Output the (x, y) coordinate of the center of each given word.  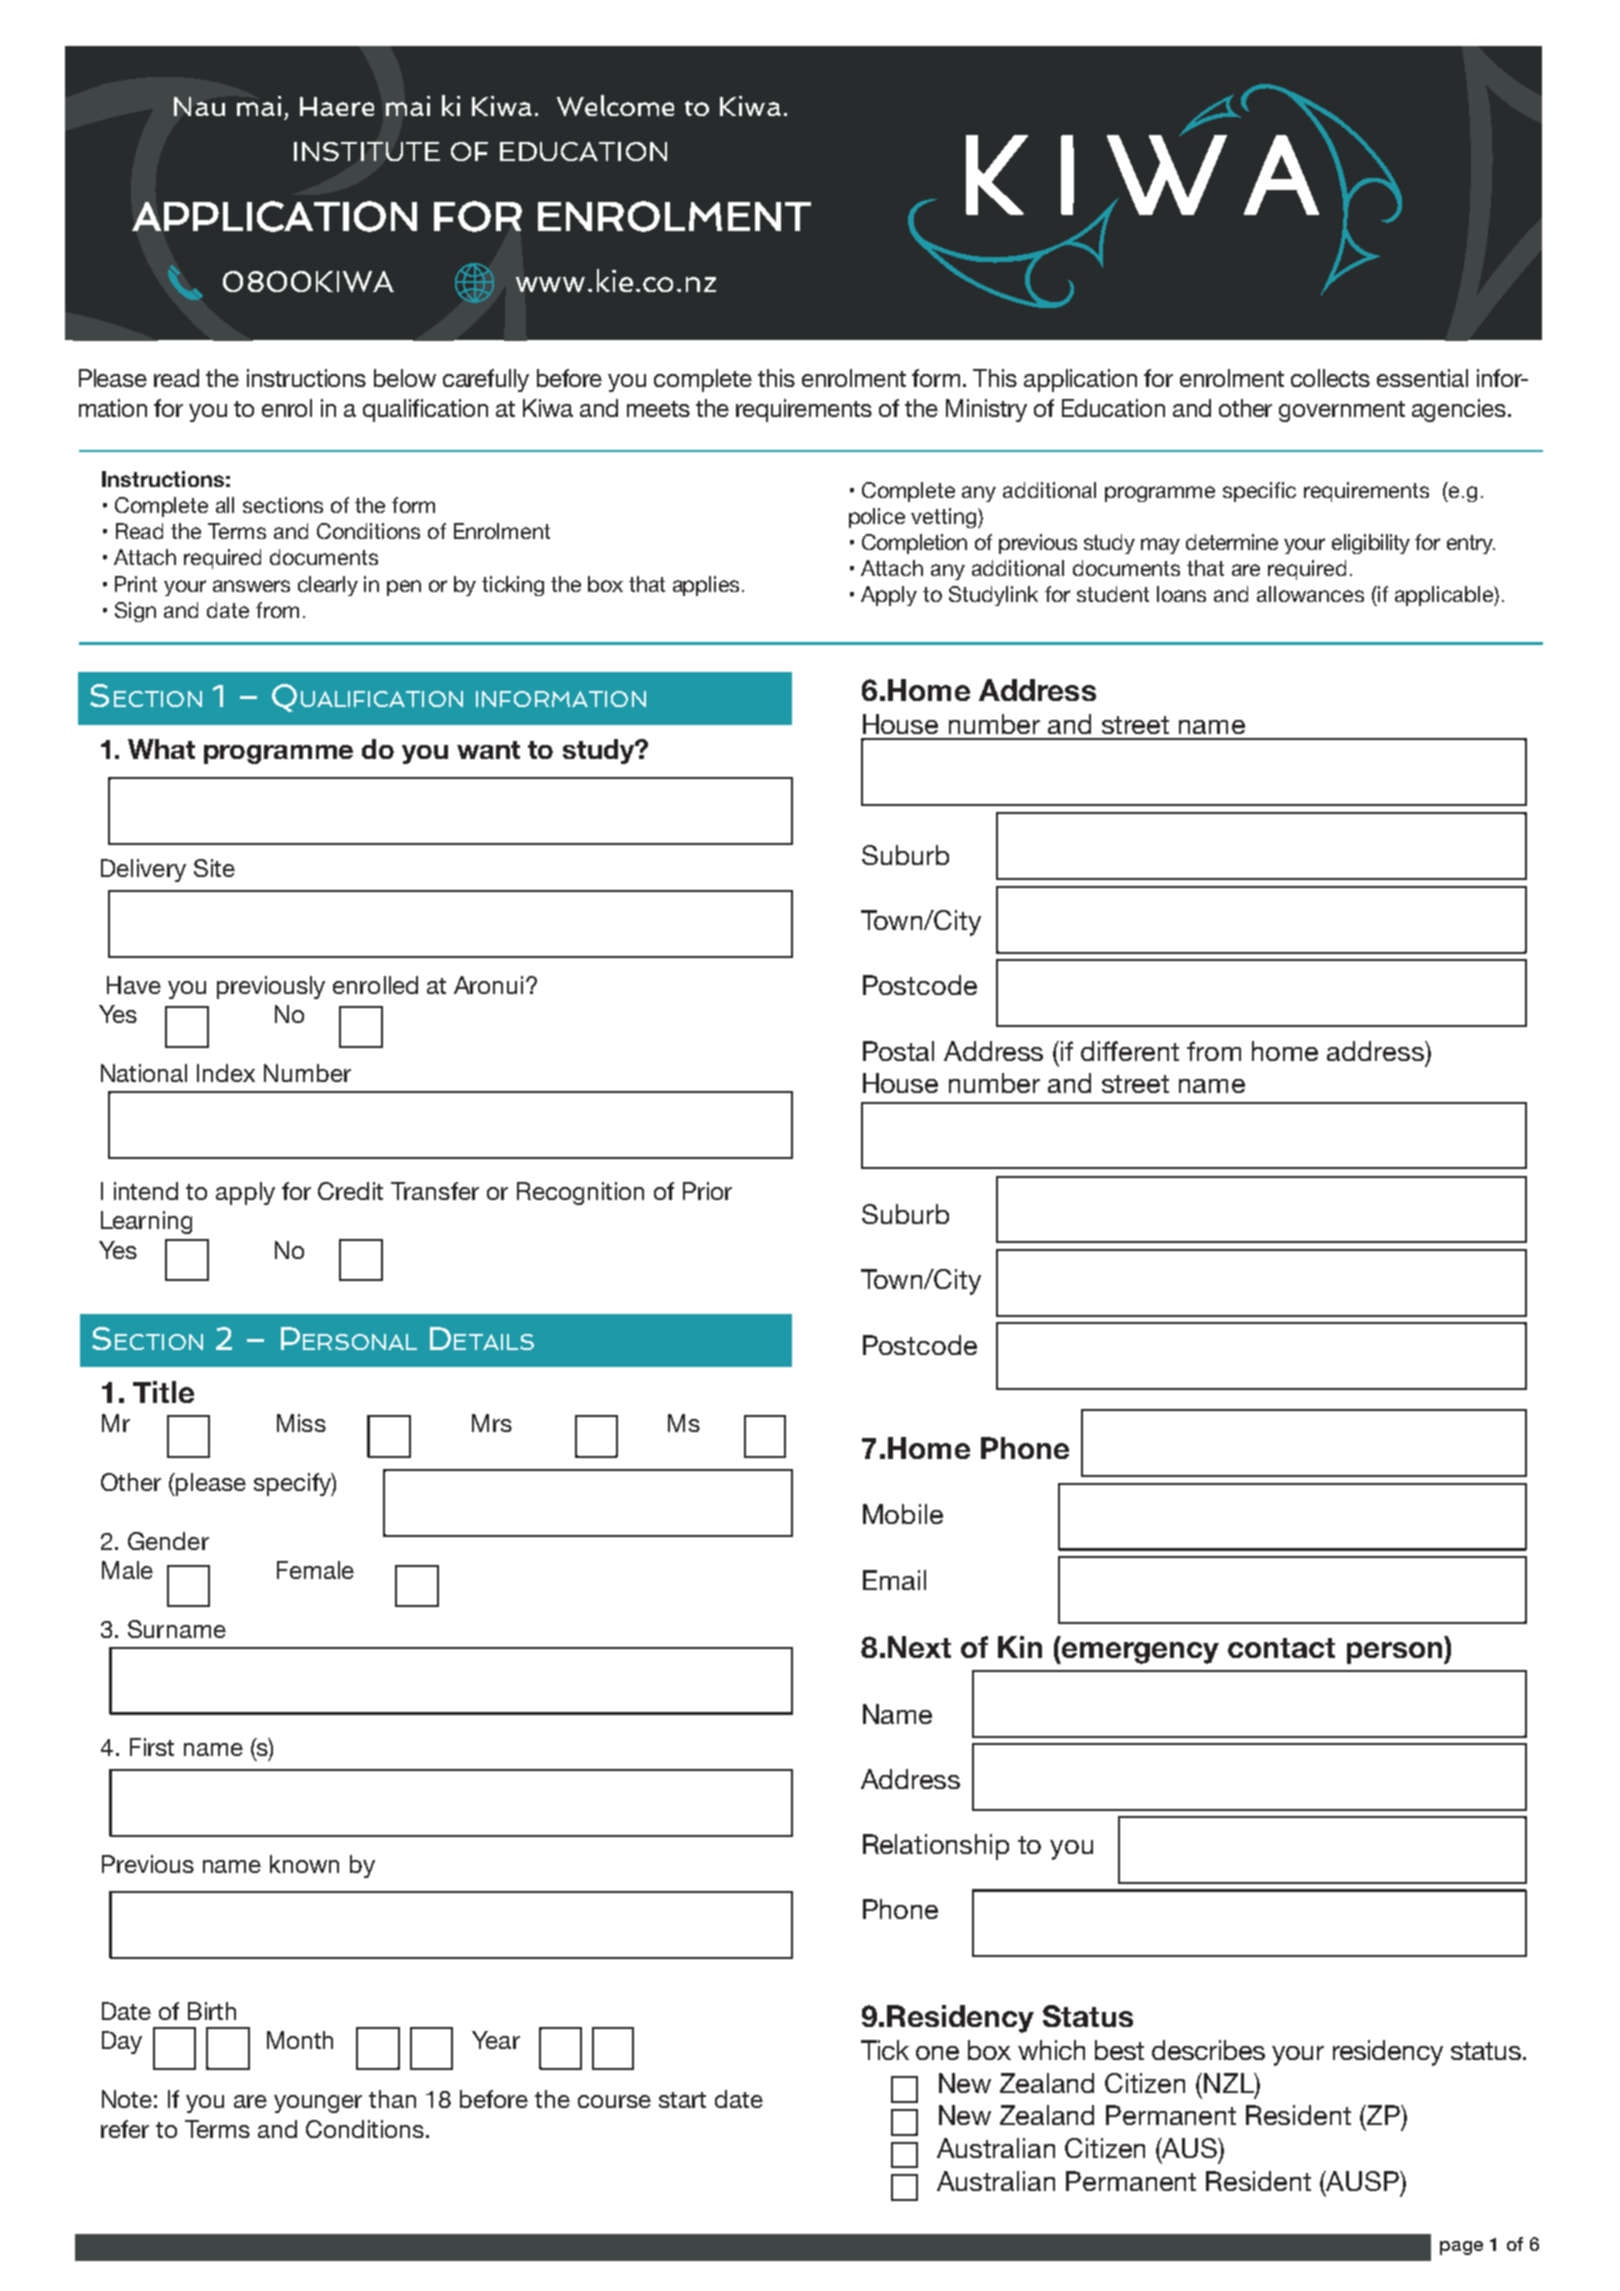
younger (318, 2104)
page (1461, 2248)
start (682, 2100)
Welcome (615, 105)
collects (1330, 378)
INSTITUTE (367, 151)
